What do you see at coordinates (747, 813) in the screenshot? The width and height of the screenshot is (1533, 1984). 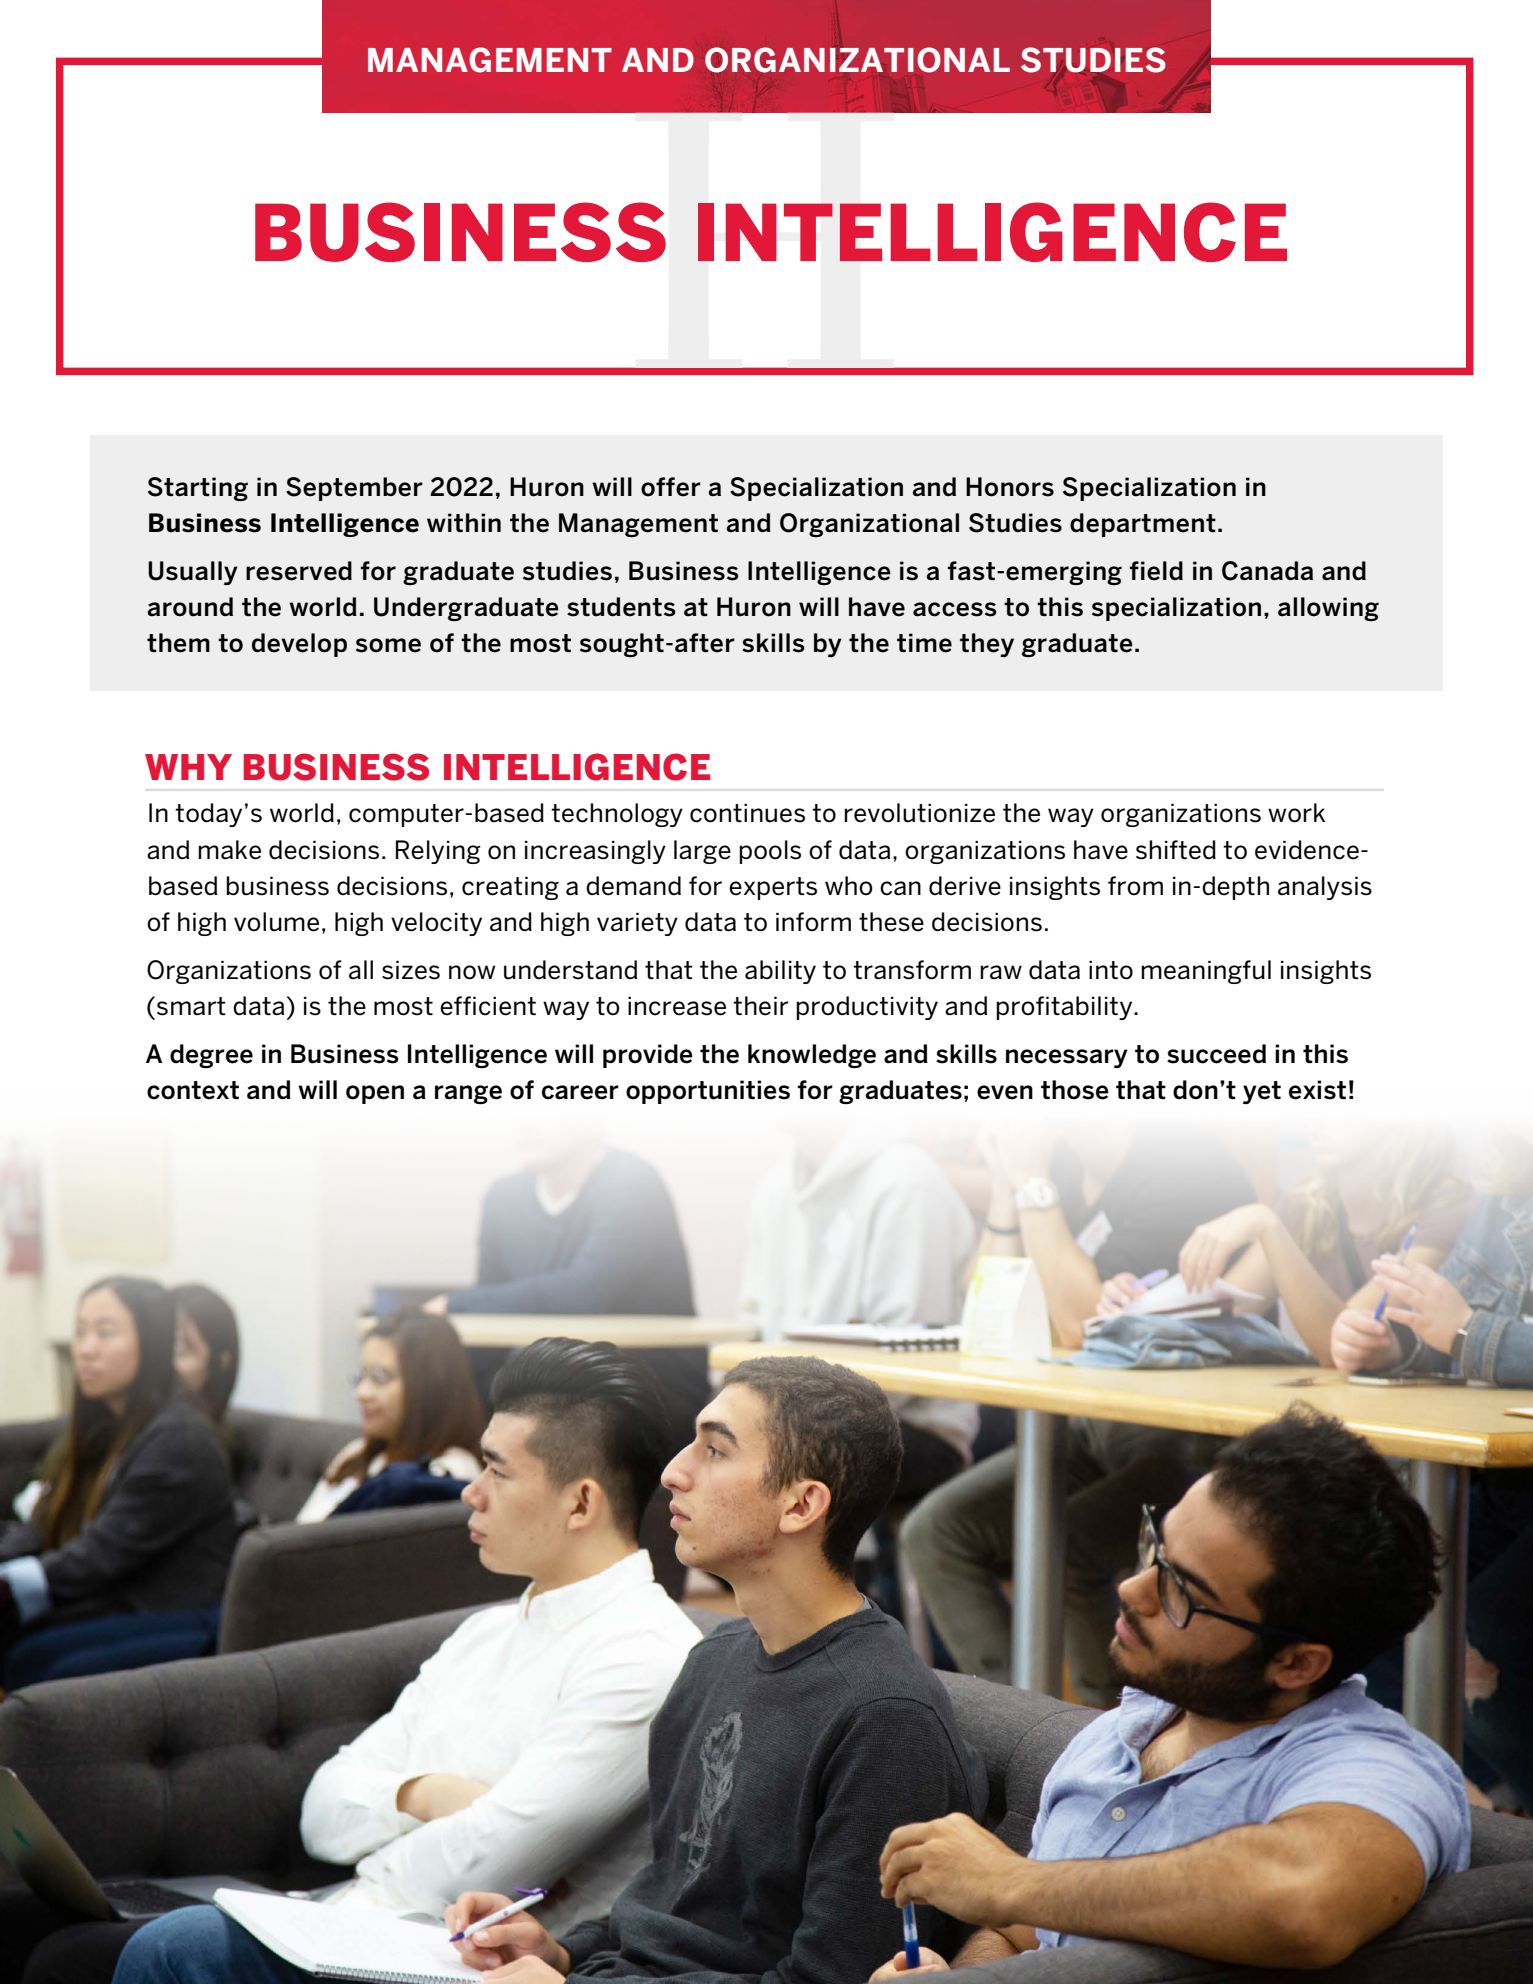 I see `continues` at bounding box center [747, 813].
